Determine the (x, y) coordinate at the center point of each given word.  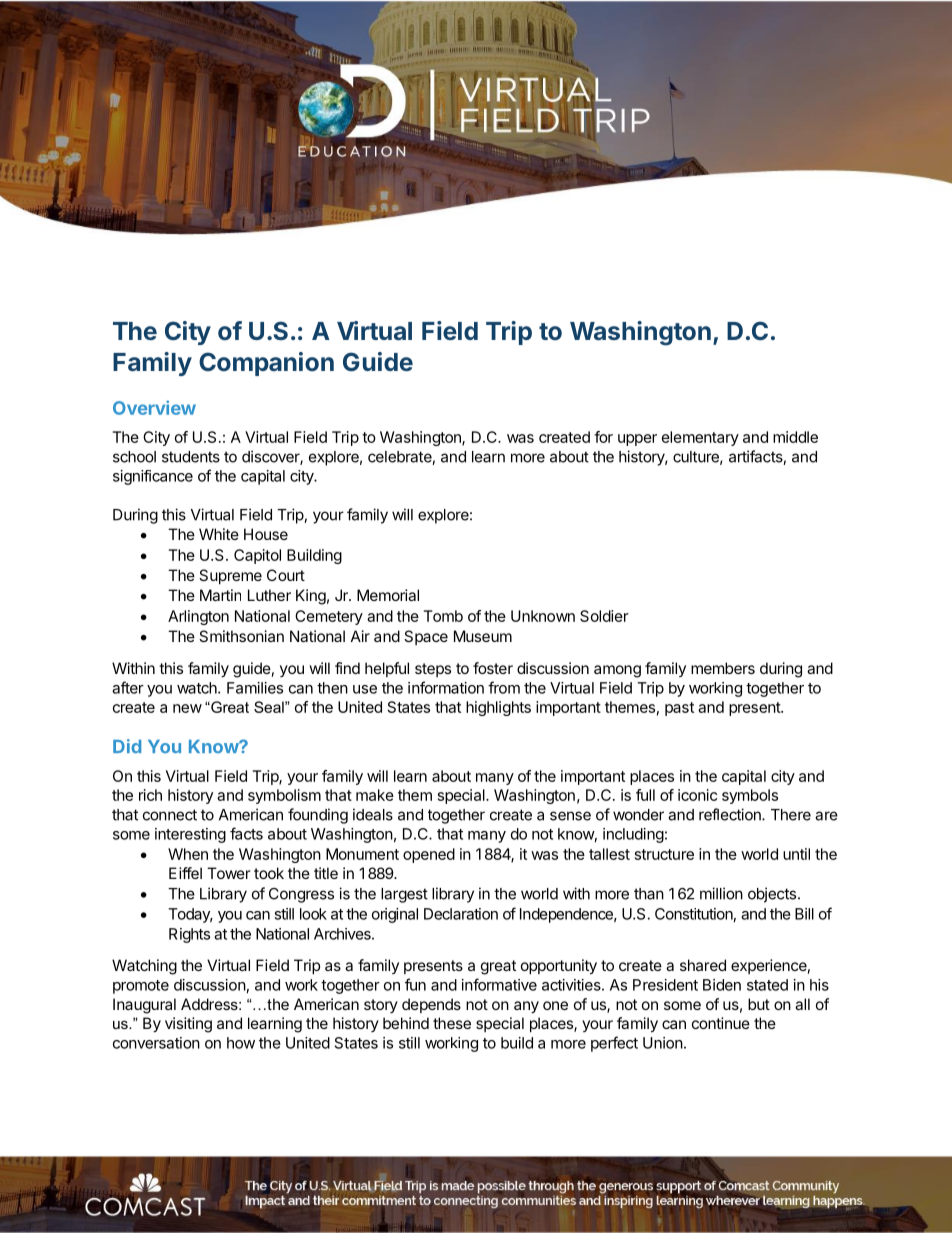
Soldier (604, 616)
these (452, 1023)
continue (721, 1023)
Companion (266, 364)
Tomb (443, 616)
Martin (220, 595)
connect (170, 815)
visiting (188, 1025)
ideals (373, 814)
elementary (700, 438)
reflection (731, 814)
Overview (154, 407)
